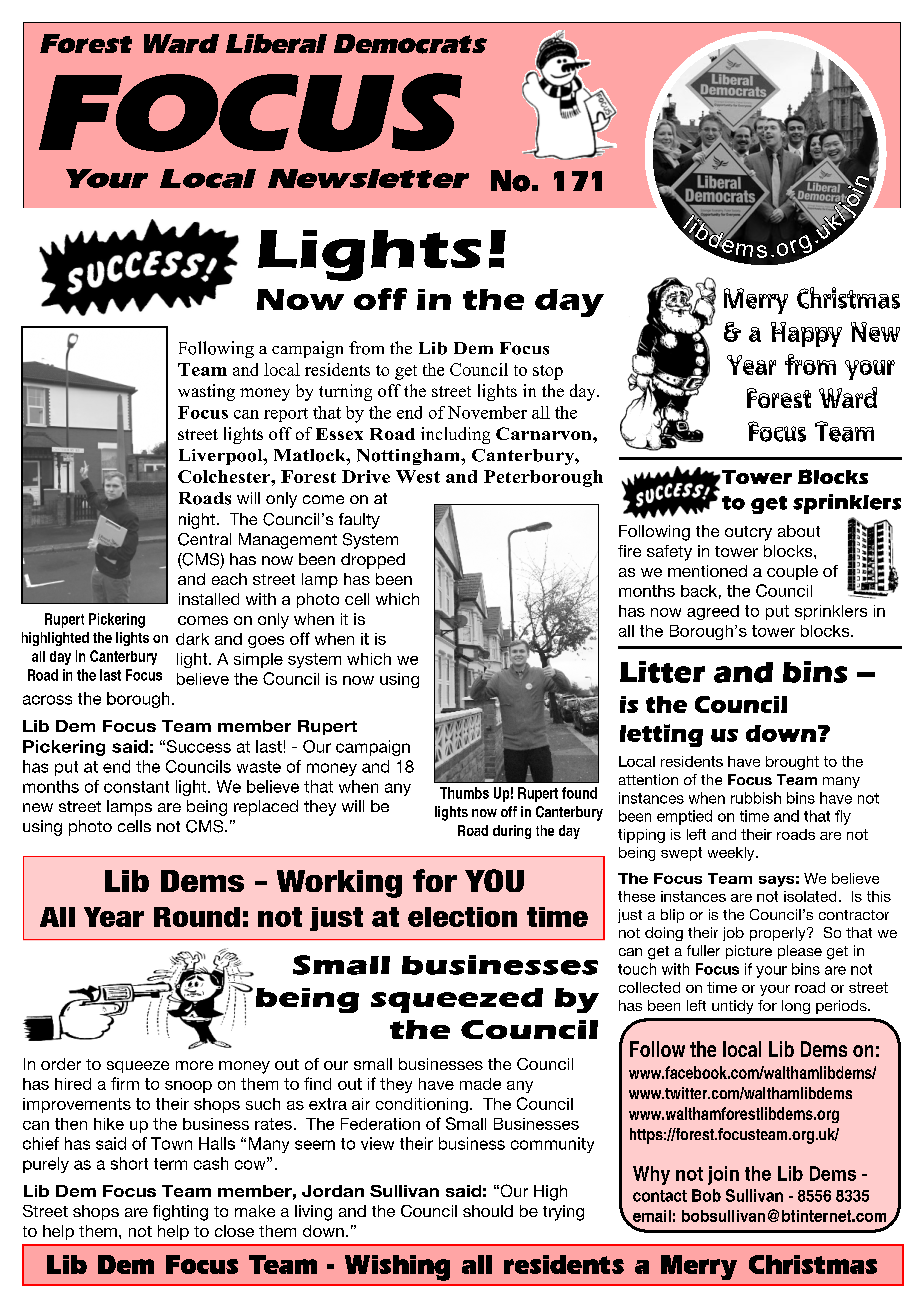 This screenshot has height=1308, width=924. What do you see at coordinates (831, 612) in the screenshot?
I see `sprinklers` at bounding box center [831, 612].
